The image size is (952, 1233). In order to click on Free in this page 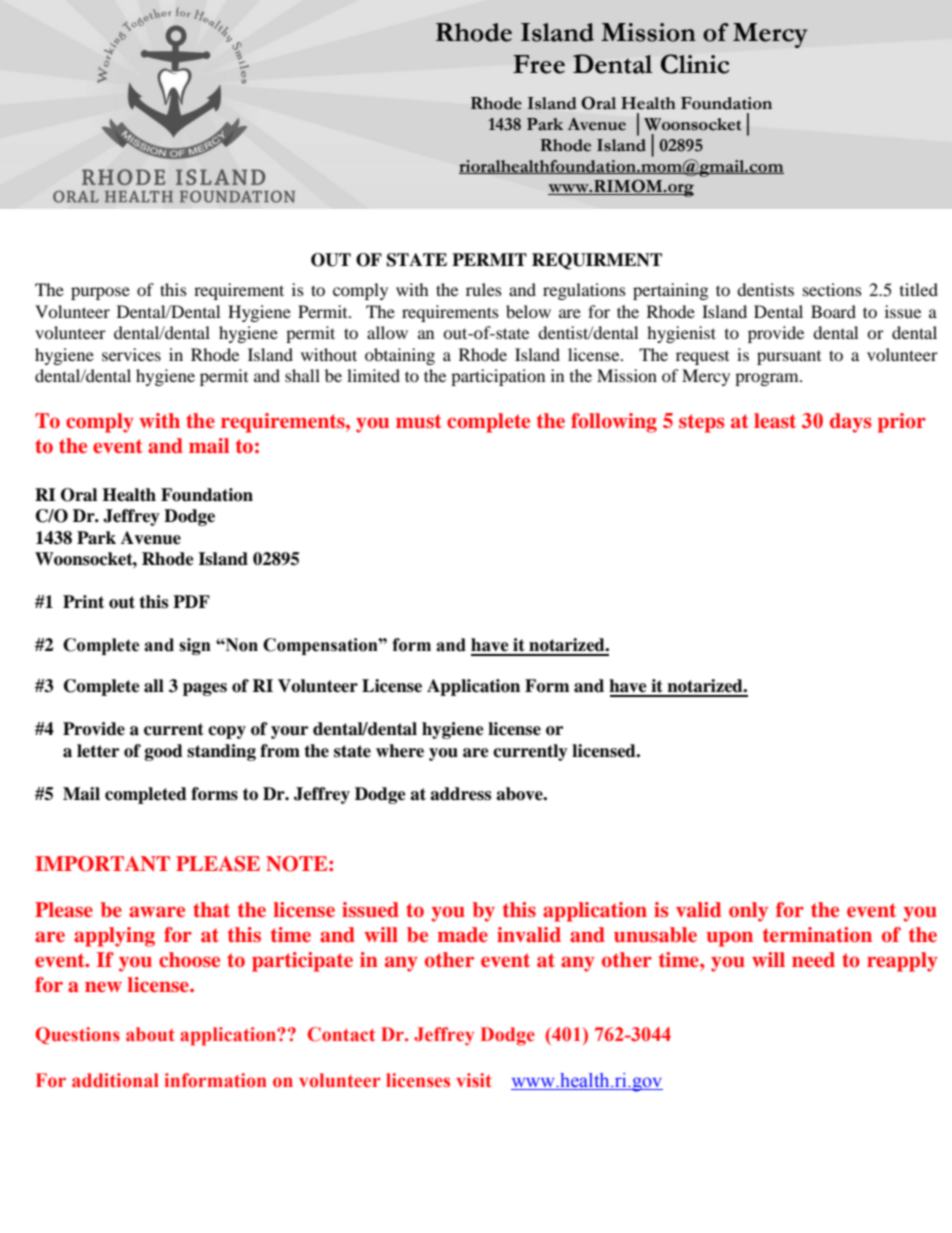, I will do `click(539, 64)`.
